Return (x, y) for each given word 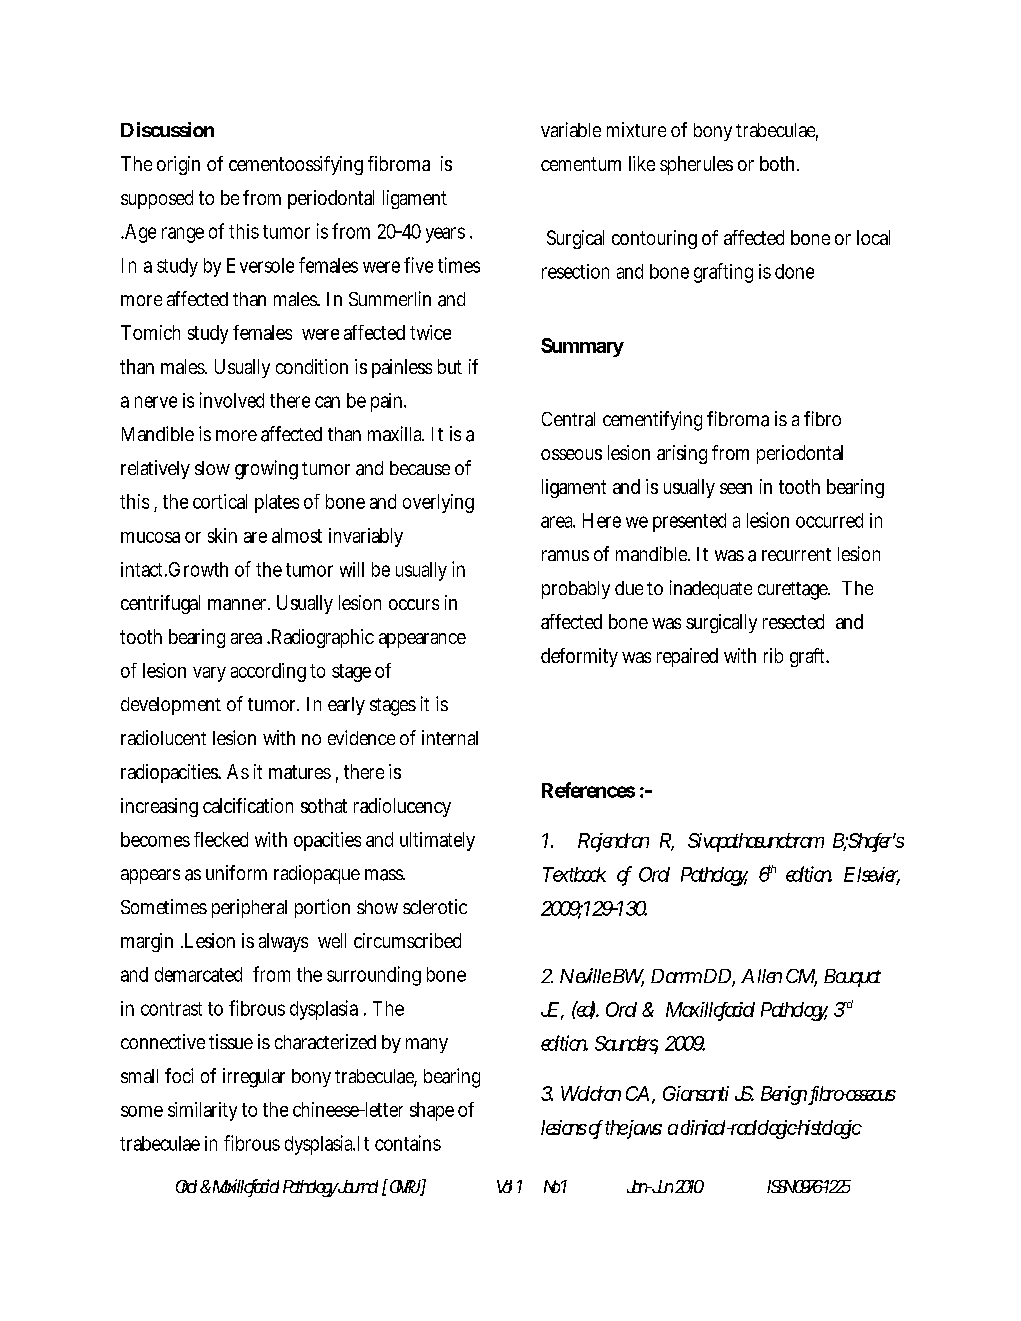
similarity (202, 1111)
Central (568, 419)
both (779, 163)
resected (793, 621)
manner (239, 604)
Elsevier (872, 875)
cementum (581, 164)
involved (232, 400)
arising (682, 454)
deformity (579, 657)
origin (178, 165)
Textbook (574, 874)
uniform (236, 872)
